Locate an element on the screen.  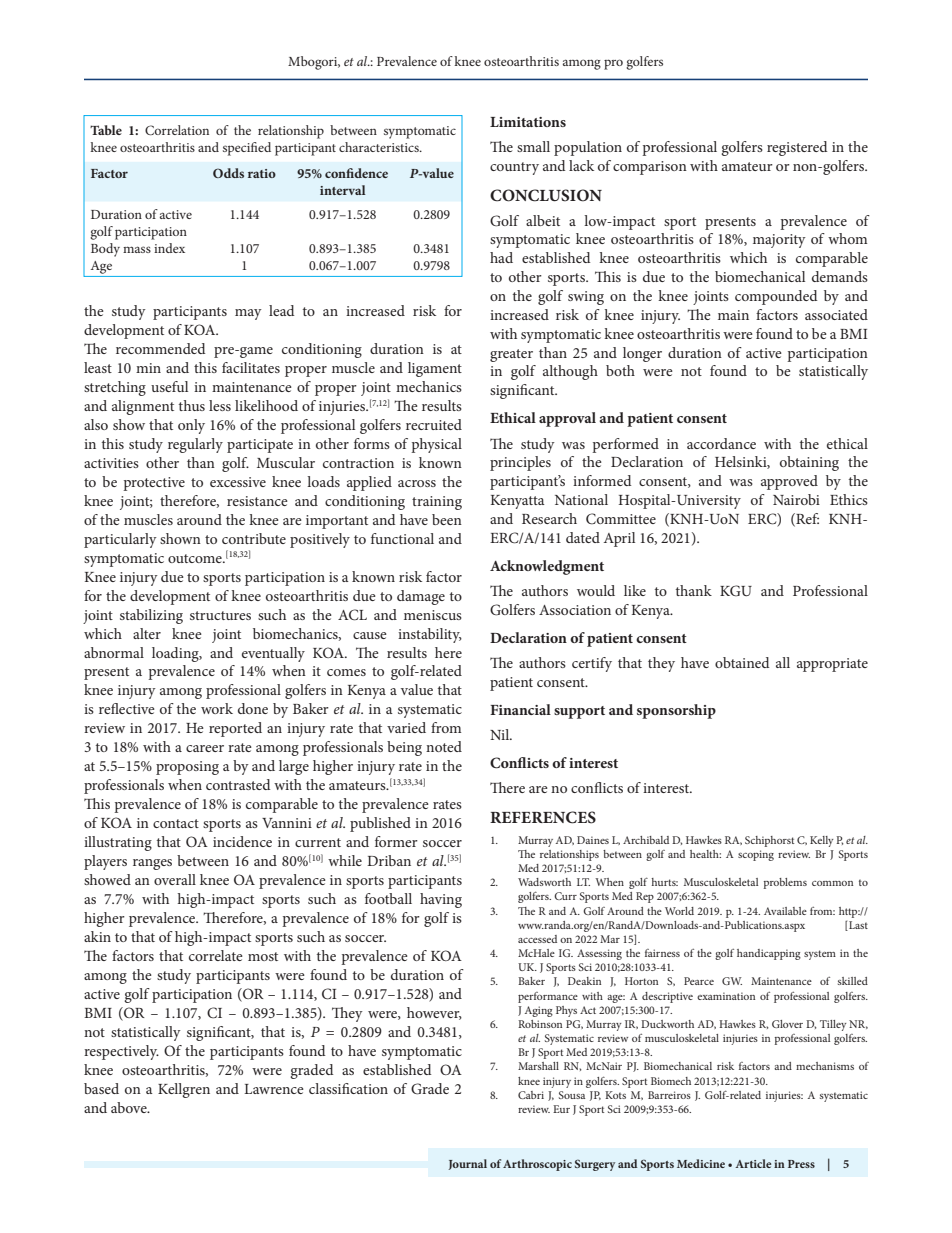
registered is located at coordinates (797, 148).
